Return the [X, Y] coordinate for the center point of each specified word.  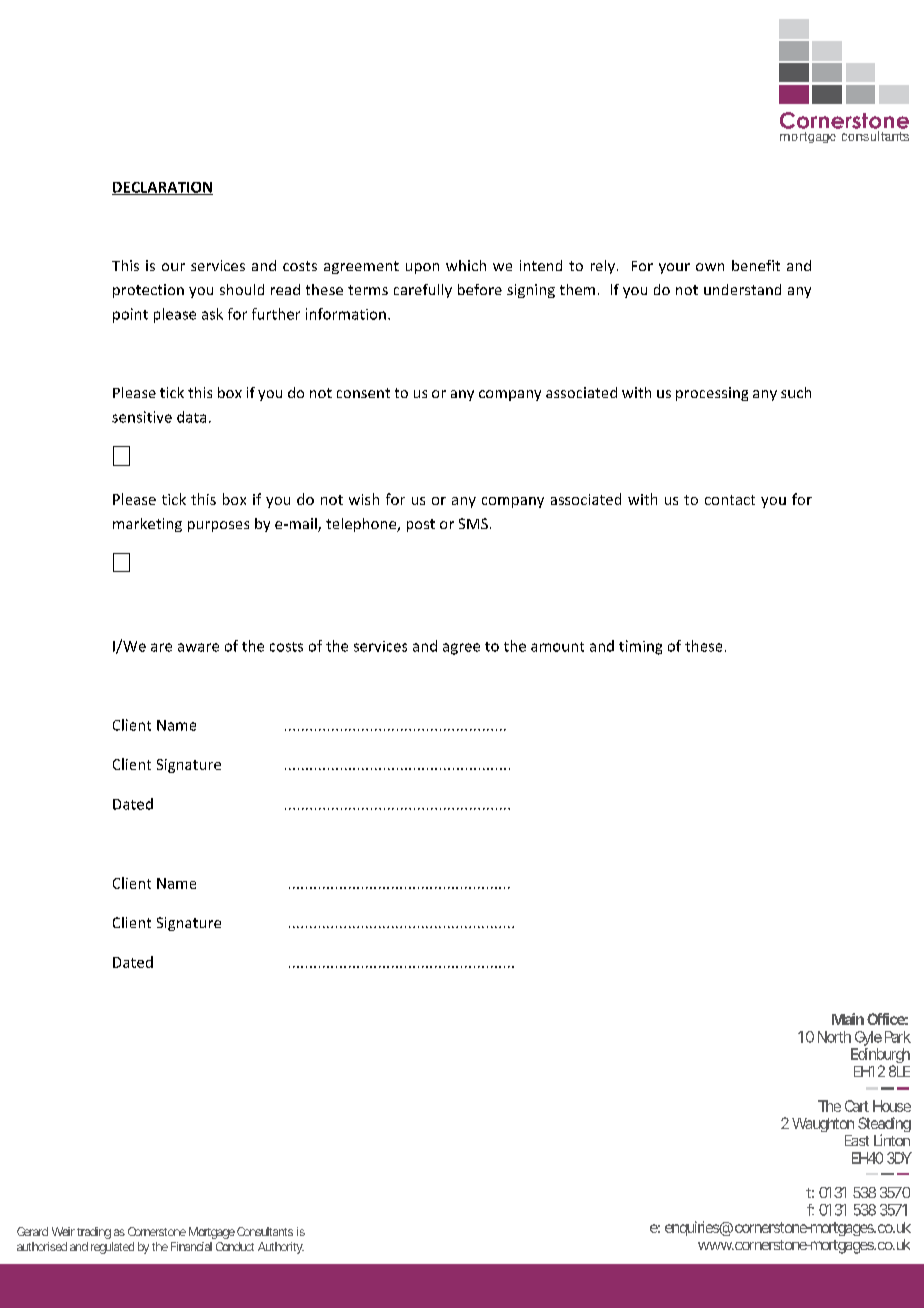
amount [557, 647]
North [834, 1037]
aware [198, 647]
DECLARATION [162, 188]
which [466, 265]
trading [94, 1233]
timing [640, 647]
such [796, 392]
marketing [147, 525]
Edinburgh [880, 1057]
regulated [112, 1248]
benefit [756, 265]
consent [363, 393]
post [421, 525]
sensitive [142, 417]
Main [848, 1019]
